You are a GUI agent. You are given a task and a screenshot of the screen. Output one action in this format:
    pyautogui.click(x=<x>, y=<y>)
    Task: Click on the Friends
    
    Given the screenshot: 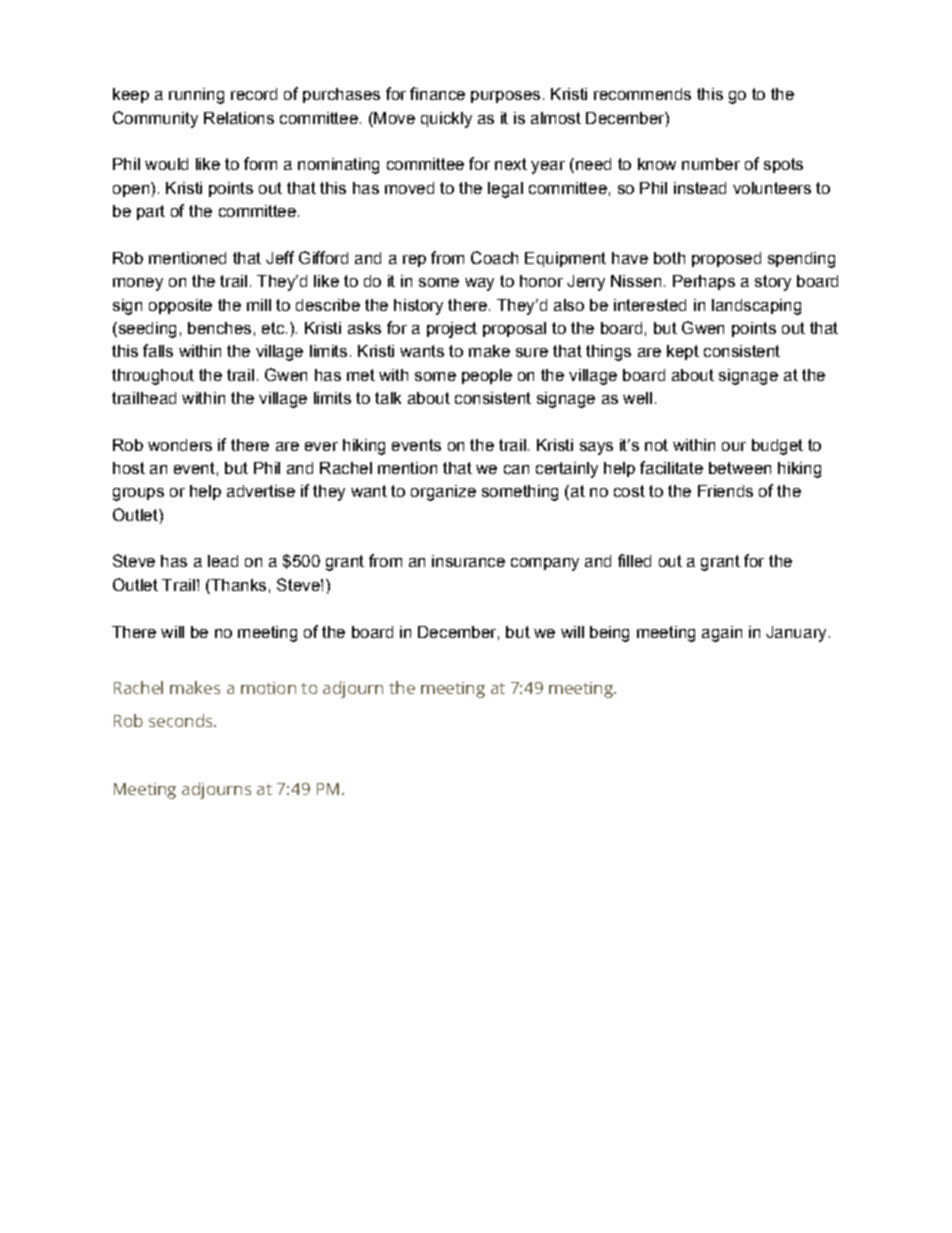 What is the action you would take?
    pyautogui.click(x=725, y=491)
